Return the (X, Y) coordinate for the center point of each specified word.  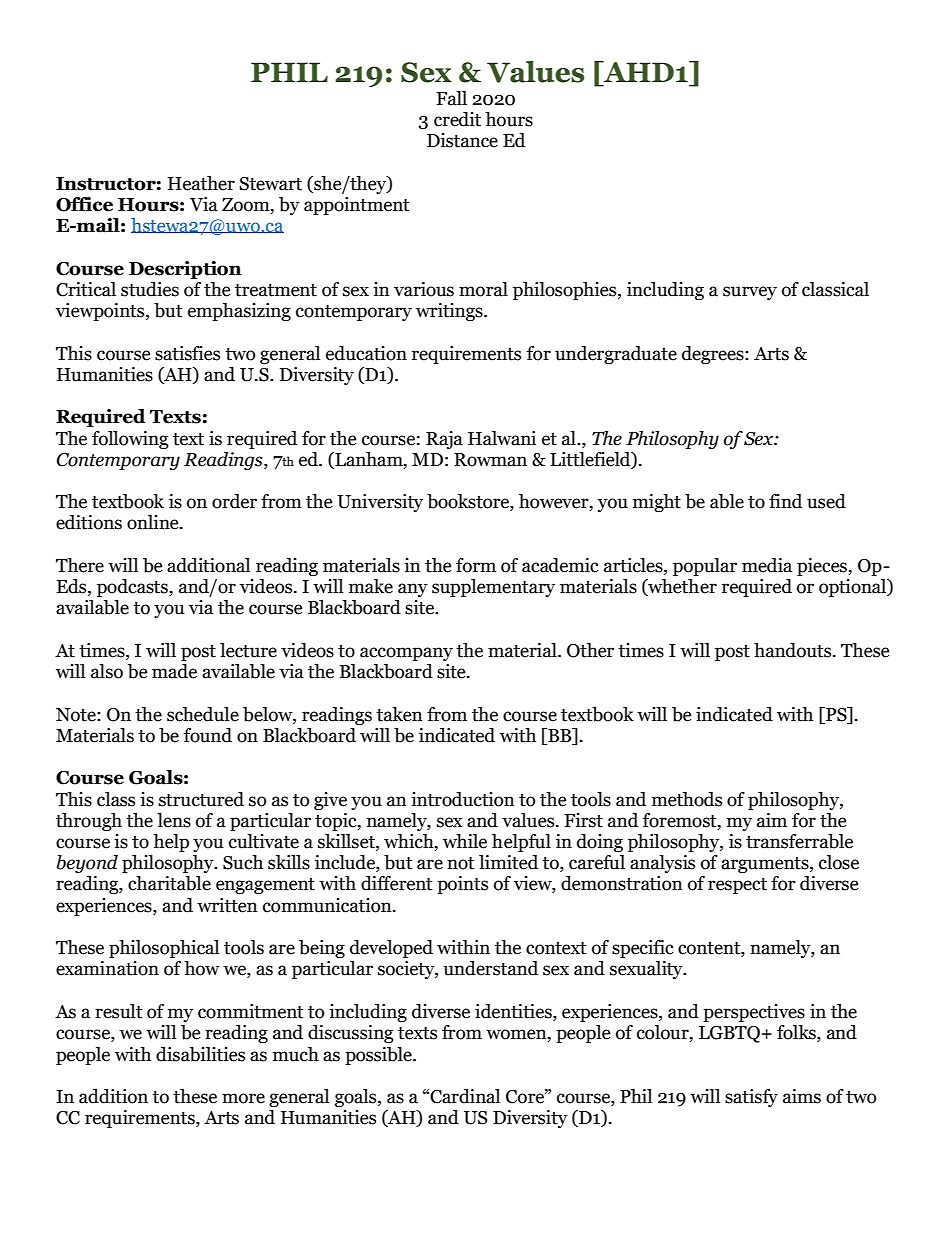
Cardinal (465, 1096)
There (80, 565)
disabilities (200, 1054)
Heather (201, 183)
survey (750, 293)
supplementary (493, 588)
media (767, 565)
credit (457, 119)
